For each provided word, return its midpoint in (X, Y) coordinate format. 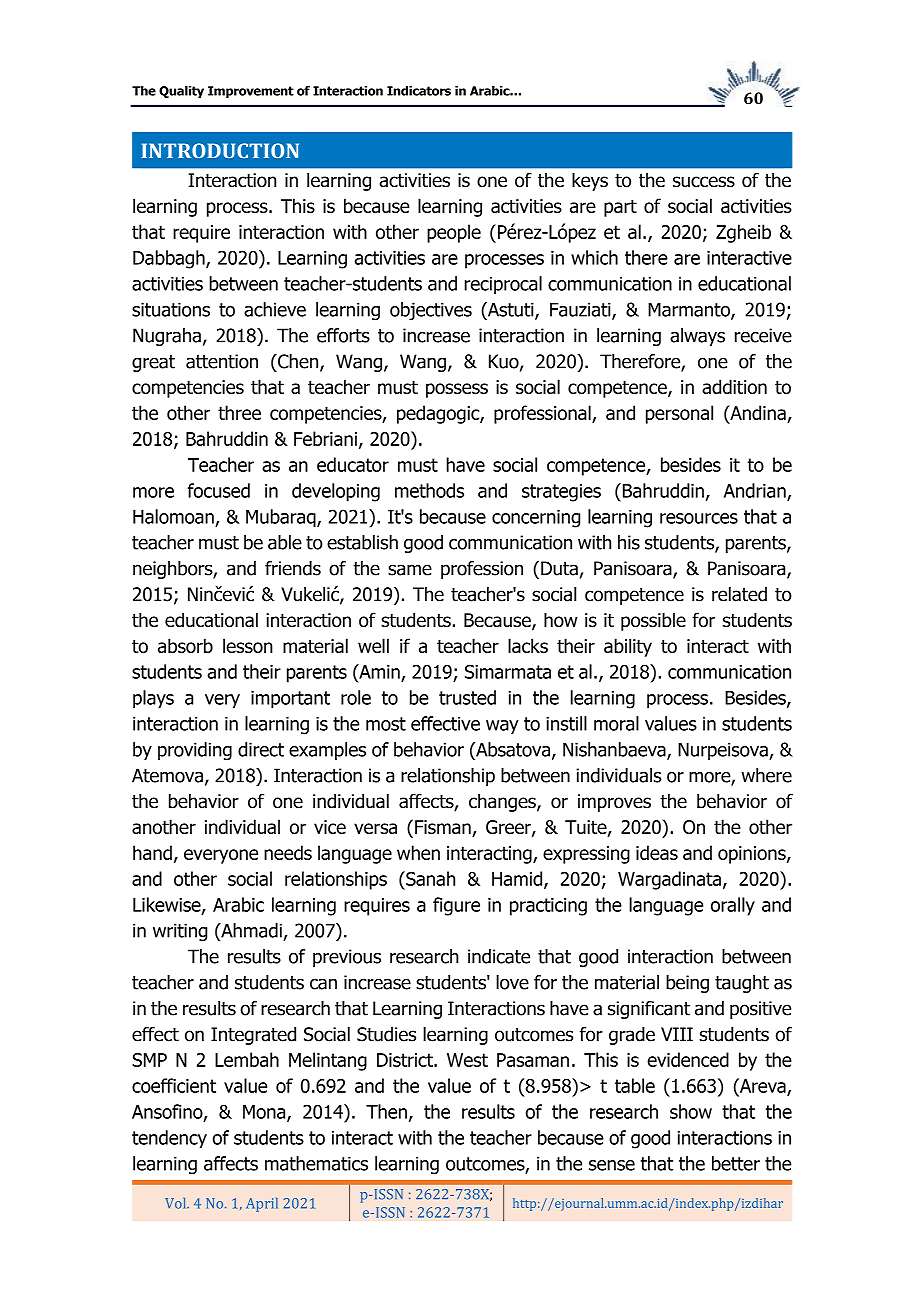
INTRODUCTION (220, 150)
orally (733, 906)
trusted (467, 697)
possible (653, 621)
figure (456, 906)
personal (679, 414)
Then (386, 1111)
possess (457, 390)
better (736, 1163)
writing (180, 932)
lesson (248, 645)
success (704, 182)
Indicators (419, 91)
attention (222, 361)
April (262, 1205)
